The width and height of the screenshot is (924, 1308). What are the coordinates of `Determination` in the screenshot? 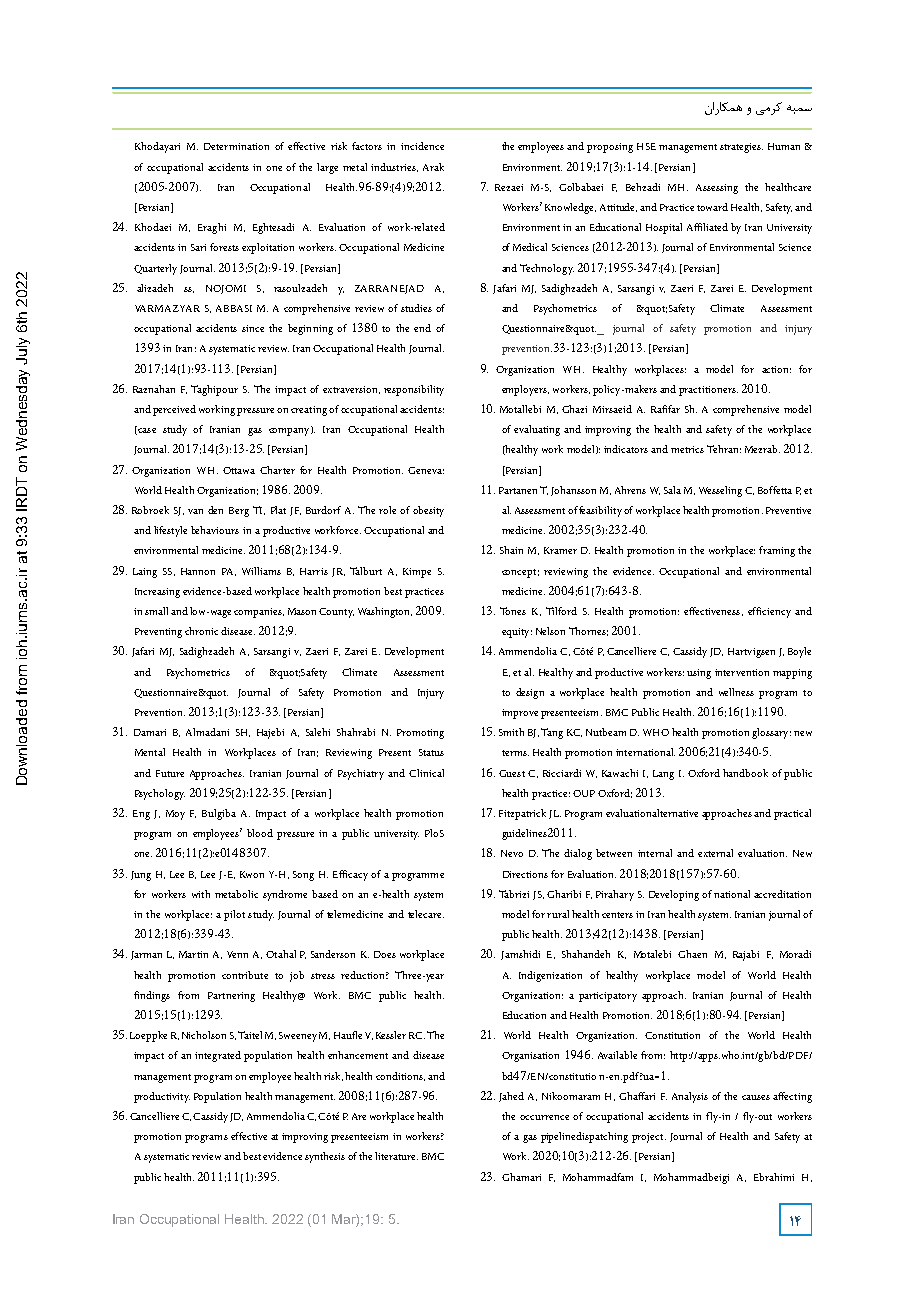 It's located at (236, 146).
